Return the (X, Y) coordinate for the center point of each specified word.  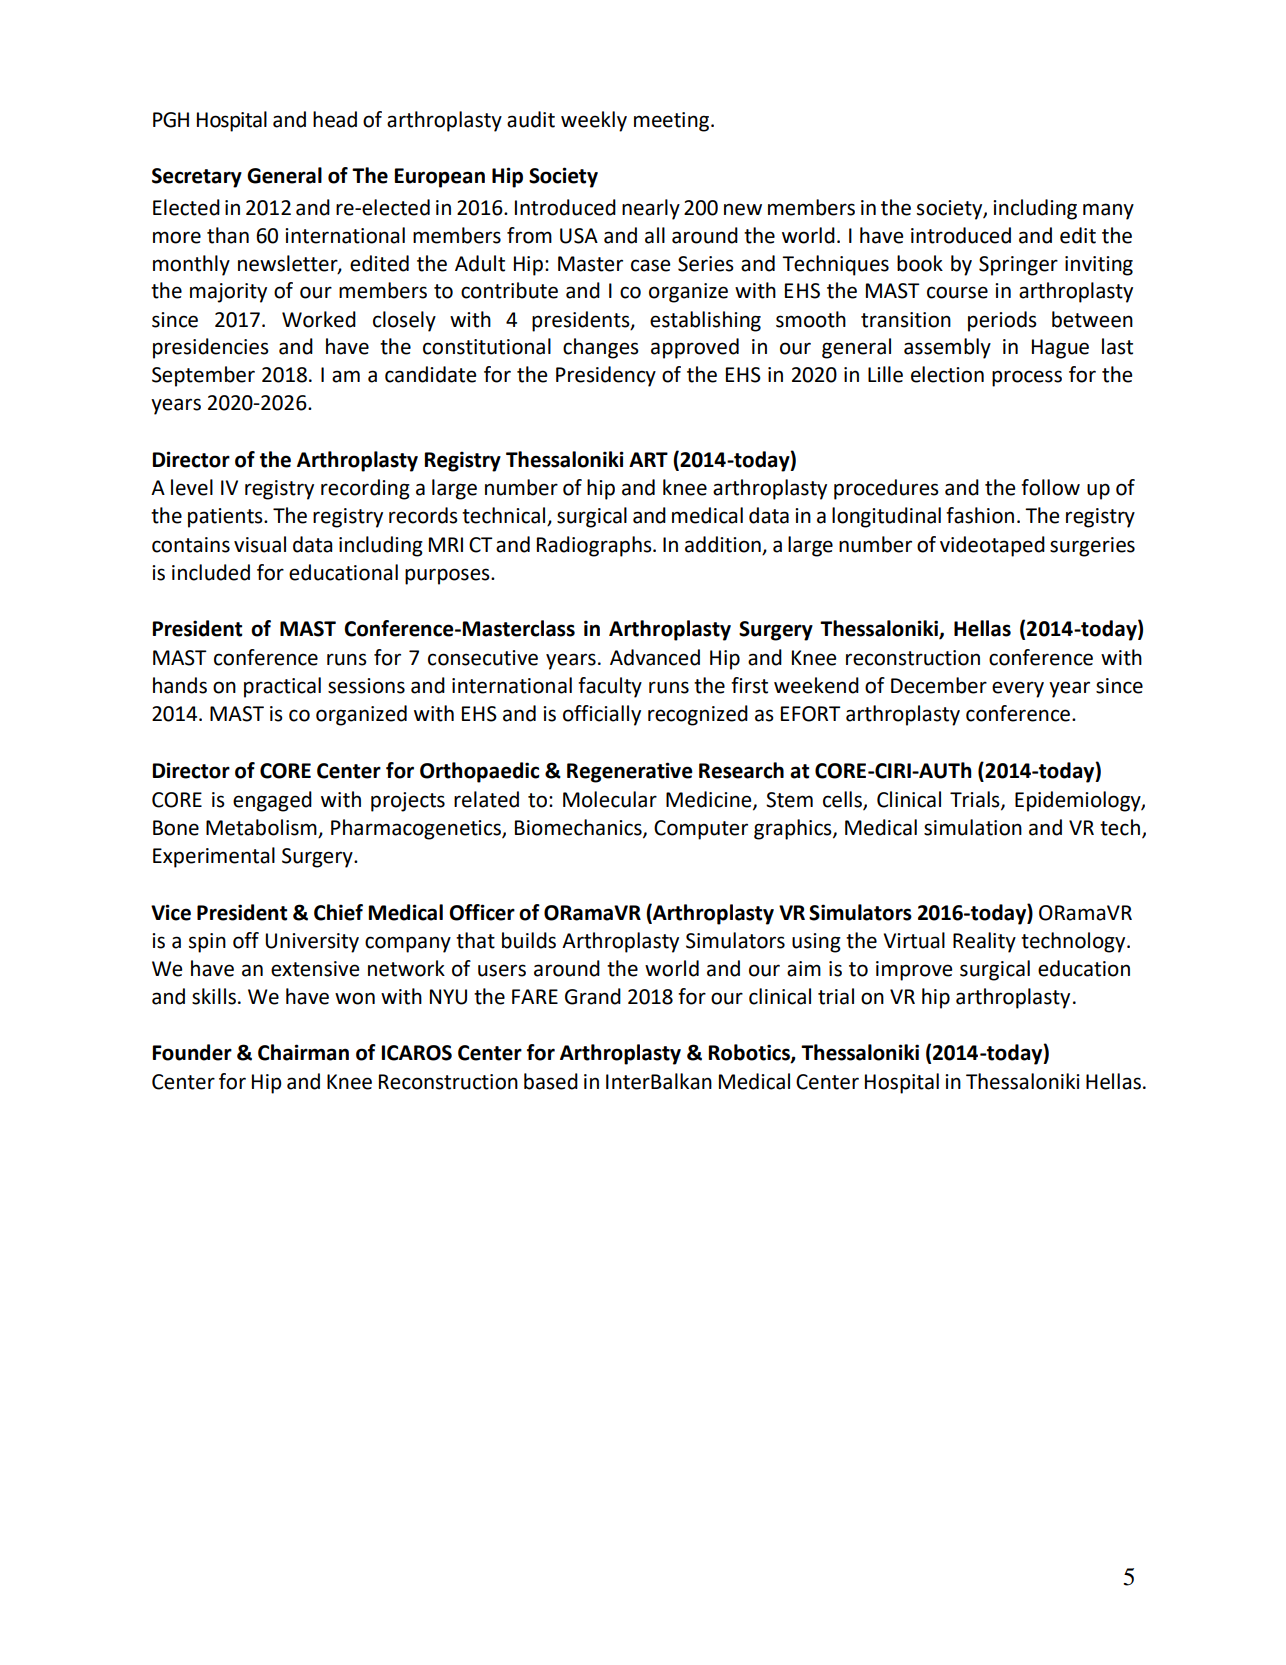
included (211, 572)
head (335, 119)
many (1108, 211)
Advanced (655, 657)
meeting (673, 122)
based (551, 1081)
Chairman (303, 1052)
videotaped (992, 546)
